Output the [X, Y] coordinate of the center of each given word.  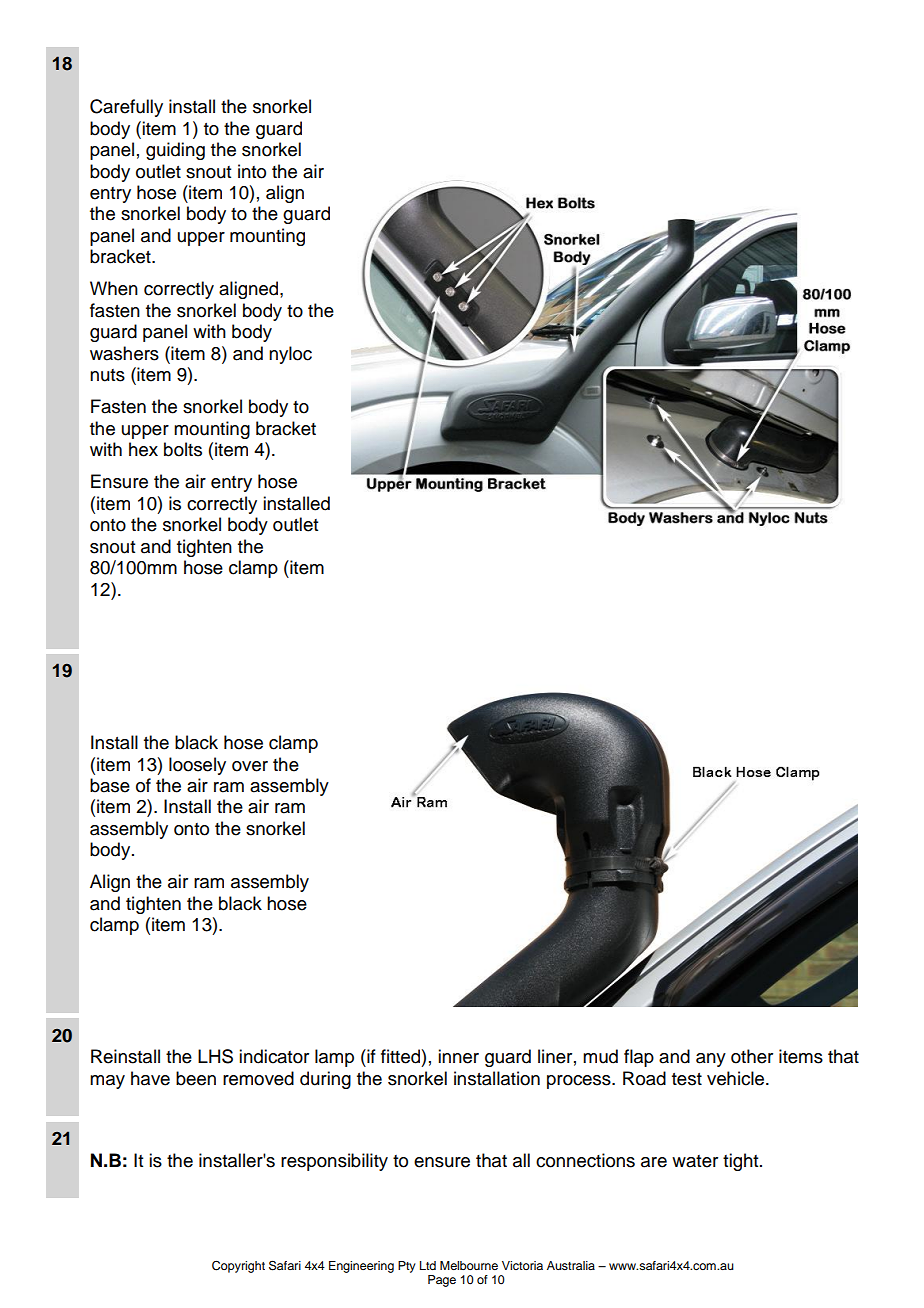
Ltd [428, 1265]
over [250, 766]
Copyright [238, 1267]
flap [639, 1058]
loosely [197, 766]
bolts [183, 449]
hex [143, 449]
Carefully [126, 108]
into [252, 171]
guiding [175, 151]
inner [458, 1056]
